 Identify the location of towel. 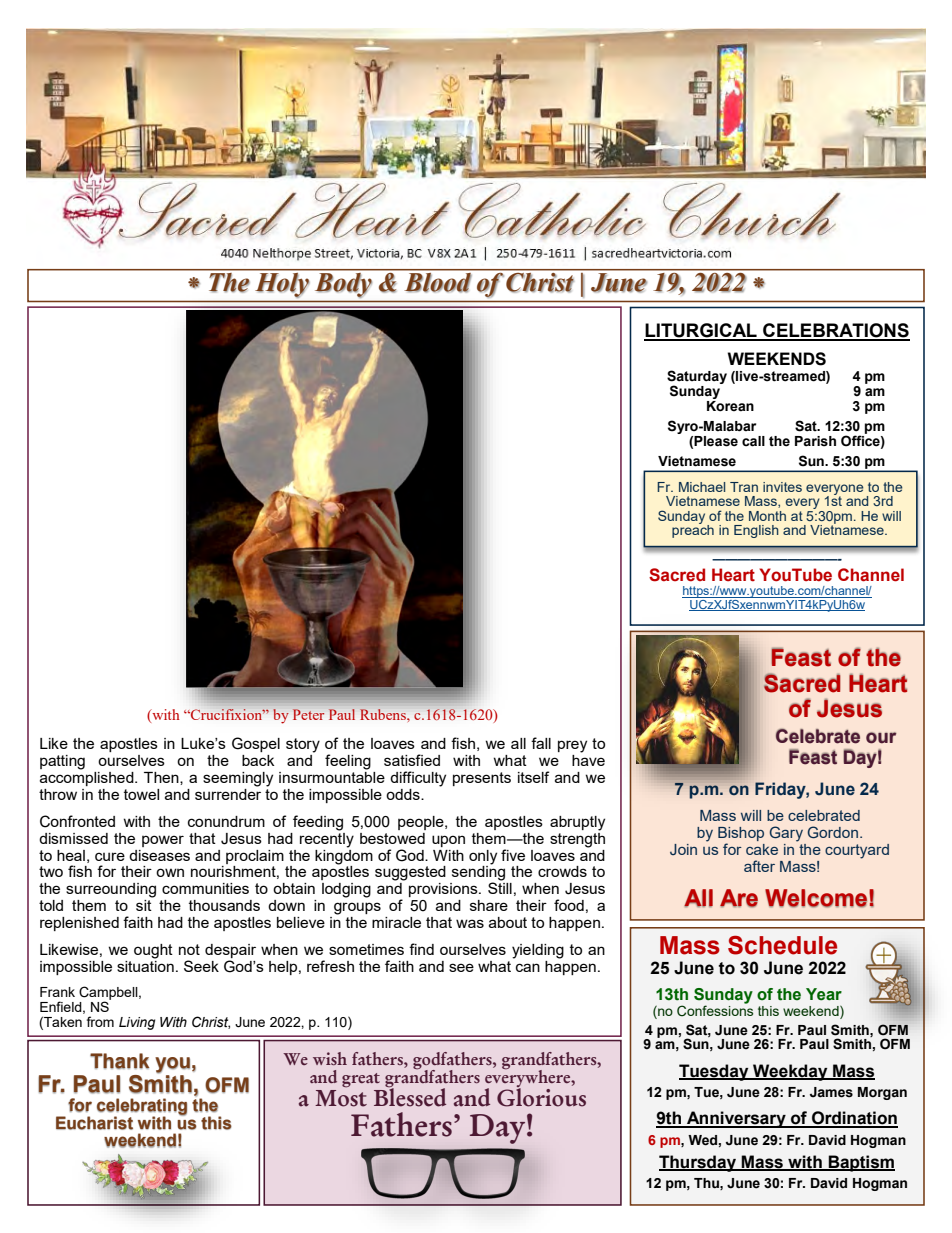
(141, 794).
